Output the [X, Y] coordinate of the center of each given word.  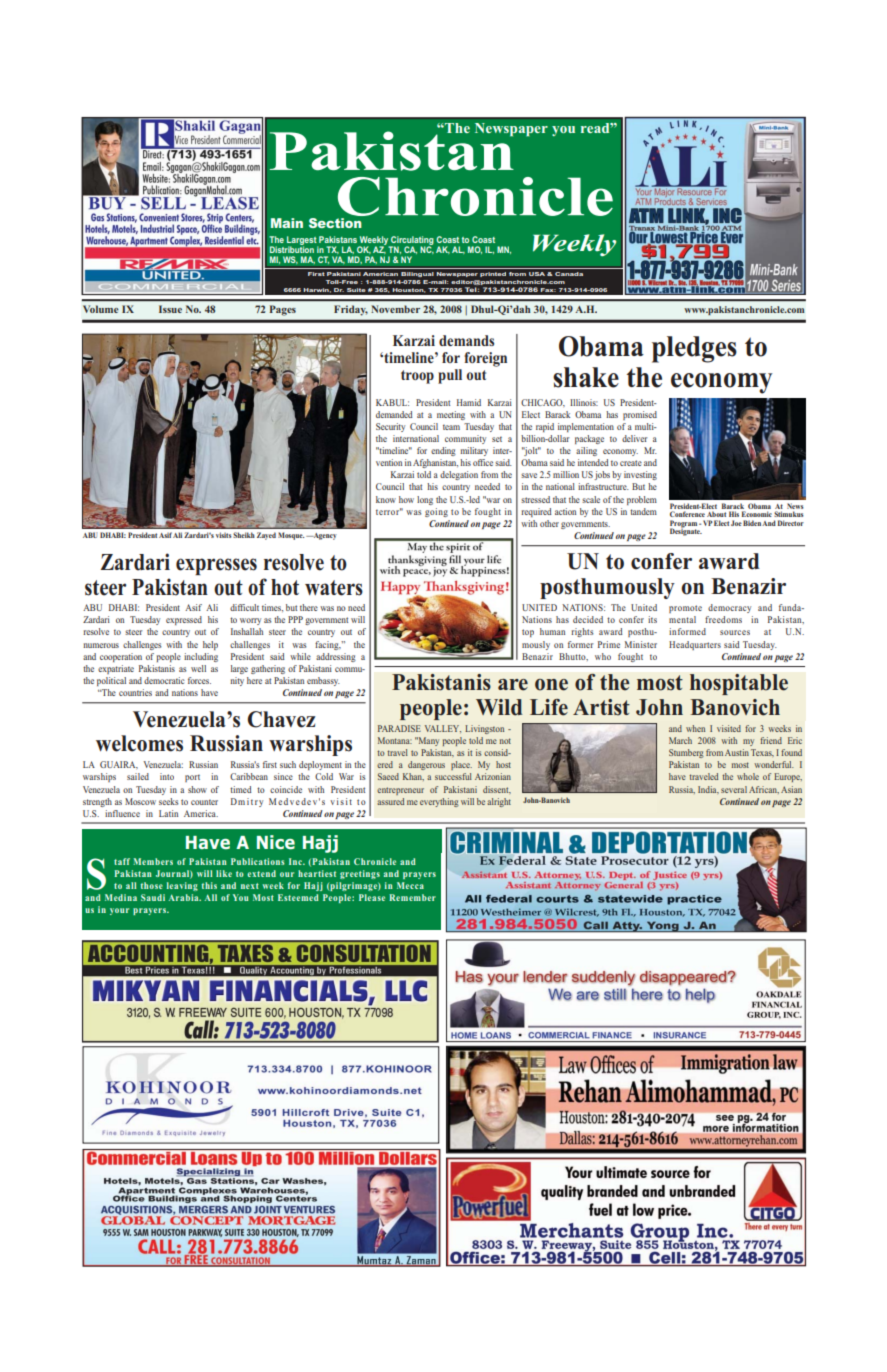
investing [640, 475]
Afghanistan [435, 463]
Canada [569, 274]
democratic [164, 680]
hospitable [739, 684]
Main [287, 223]
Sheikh [244, 535]
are [513, 685]
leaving [182, 886]
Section [335, 223]
